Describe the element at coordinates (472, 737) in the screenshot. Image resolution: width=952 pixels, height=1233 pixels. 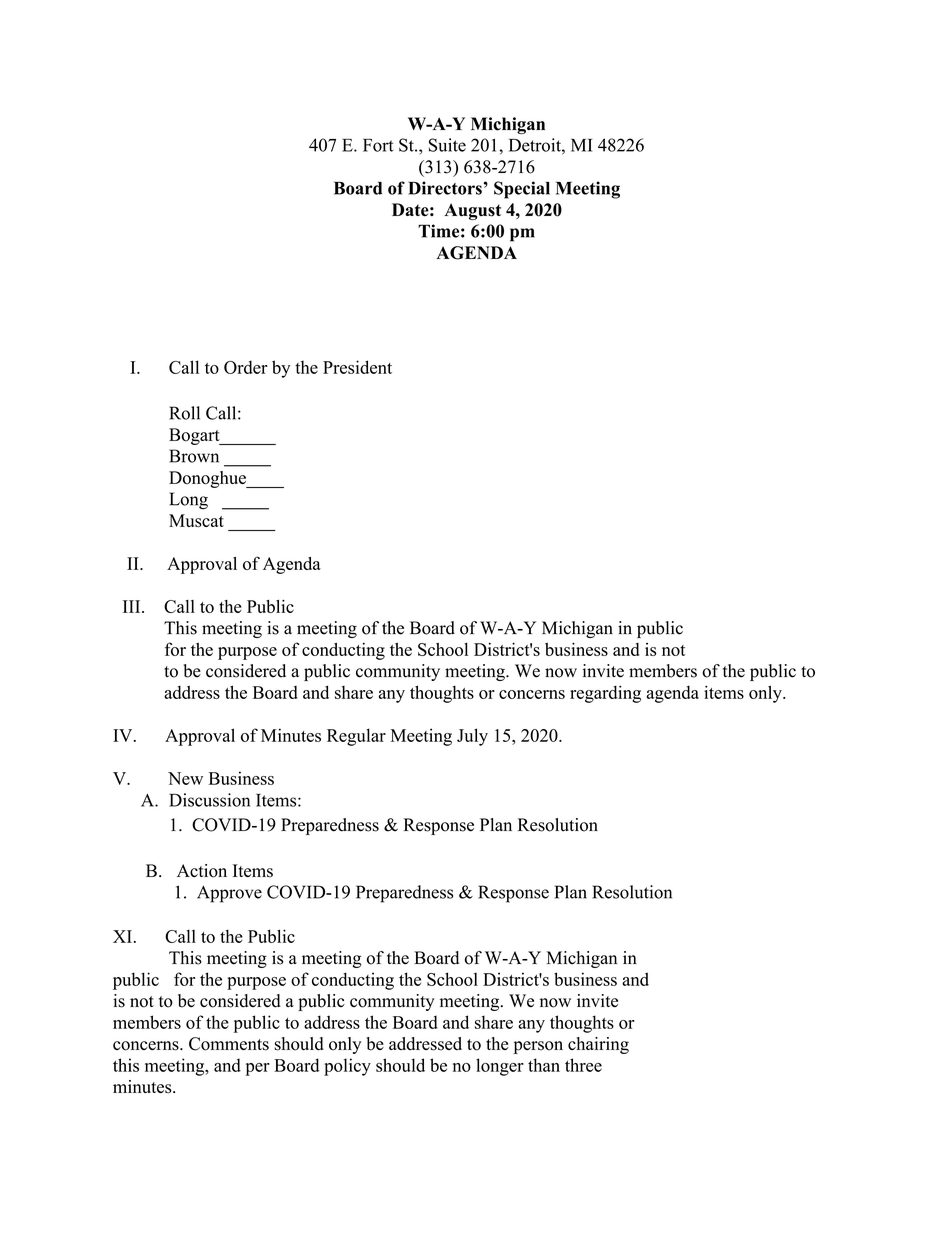
I see `July` at that location.
